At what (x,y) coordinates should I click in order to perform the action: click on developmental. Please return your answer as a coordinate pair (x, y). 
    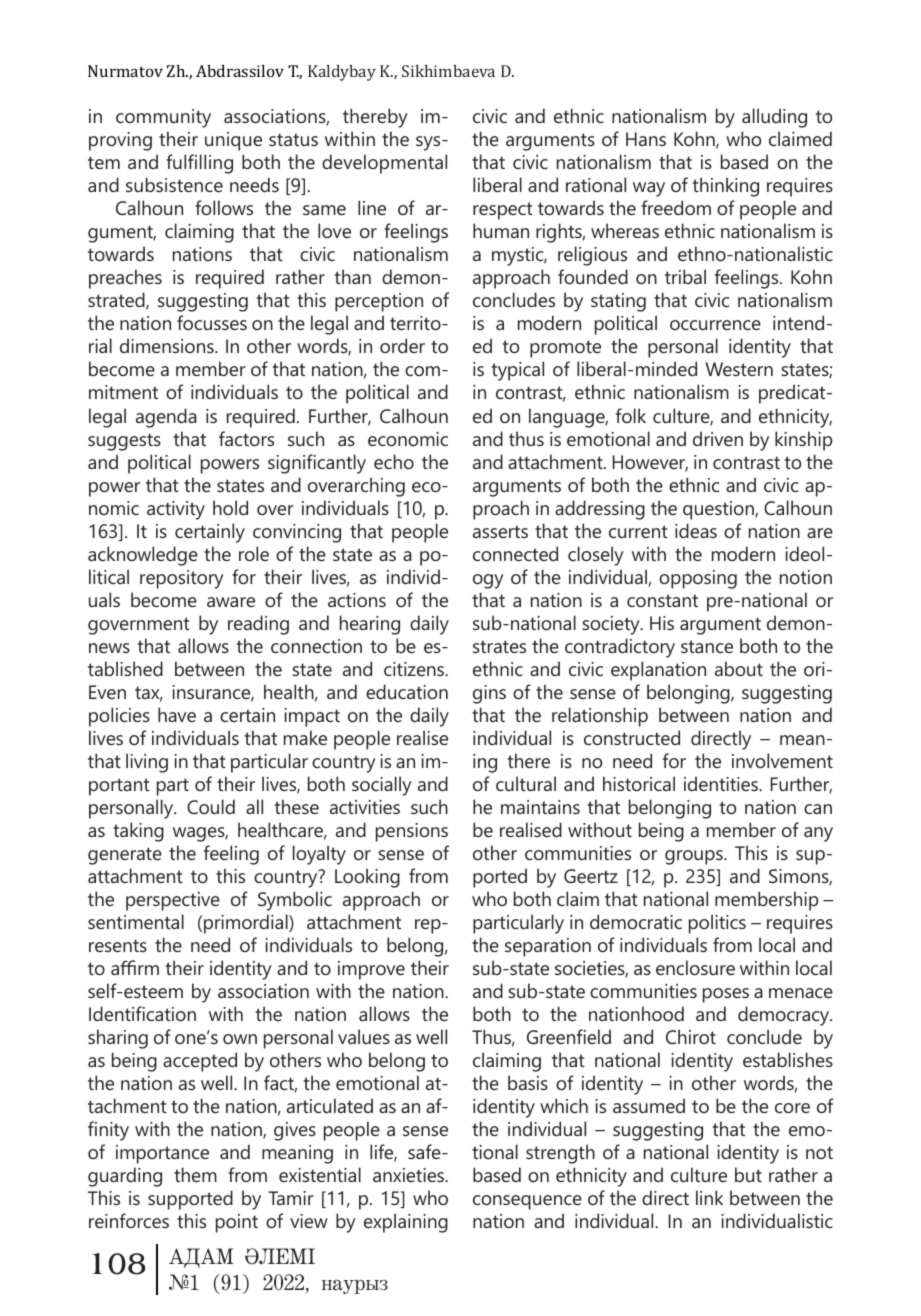
    Looking at the image, I should click on (384, 164).
